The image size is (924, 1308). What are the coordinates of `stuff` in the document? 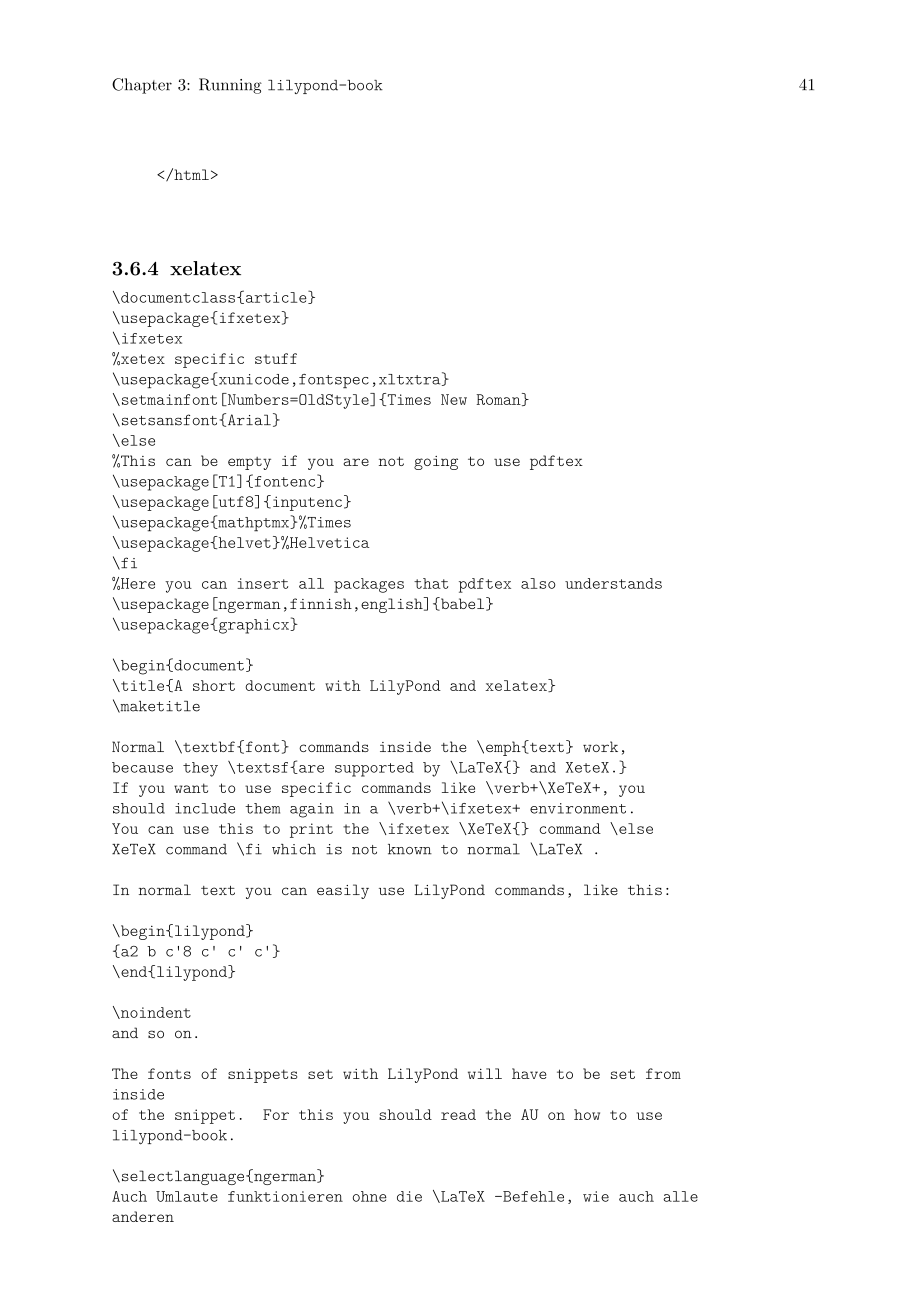 It's located at (276, 358).
